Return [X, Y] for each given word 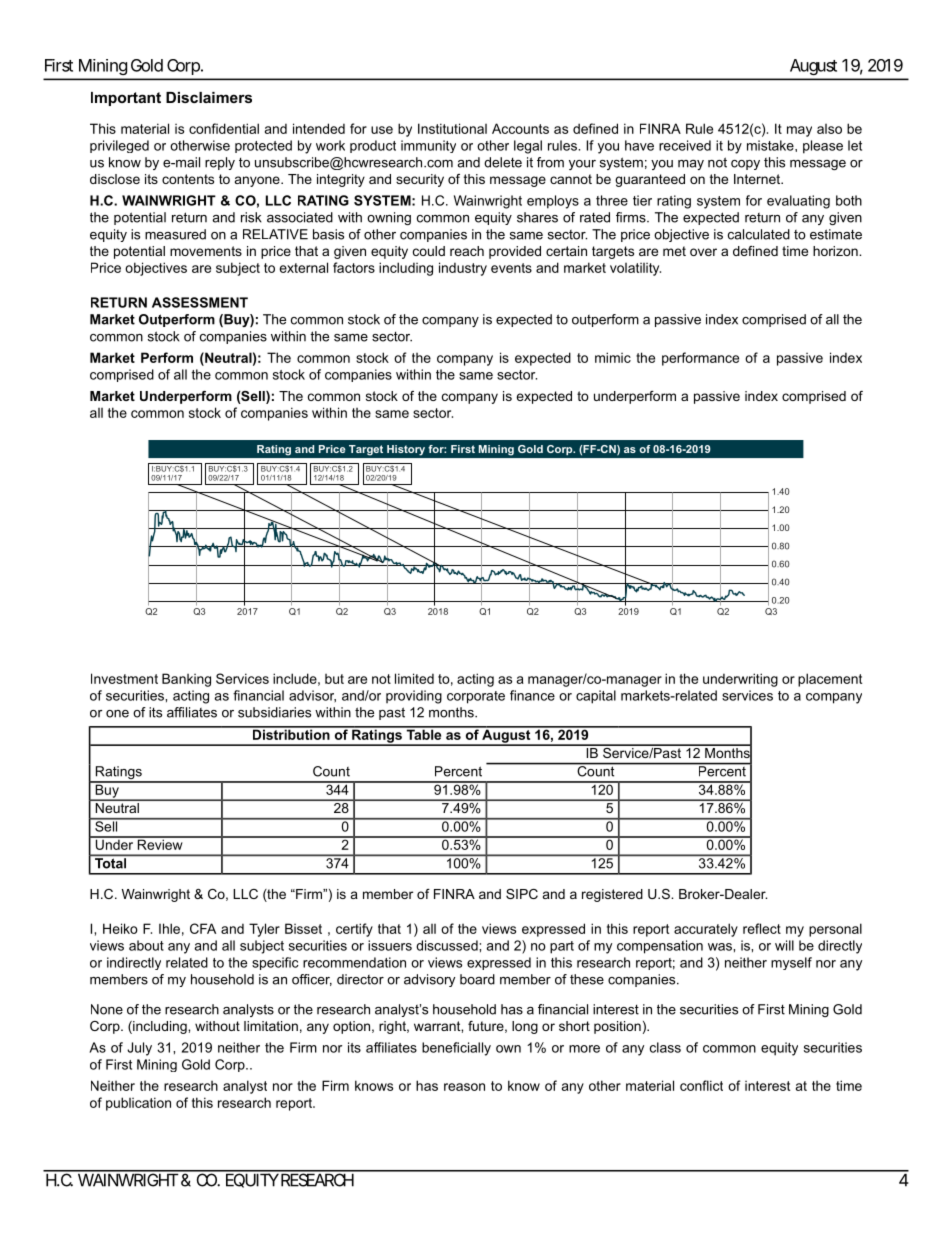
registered [612, 895]
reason [464, 1087]
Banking [186, 680]
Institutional [452, 128]
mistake [771, 145]
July [139, 1049]
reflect [762, 928]
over [703, 252]
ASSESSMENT [200, 302]
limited [414, 678]
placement [830, 680]
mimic [613, 357]
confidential [224, 128]
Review [160, 843]
